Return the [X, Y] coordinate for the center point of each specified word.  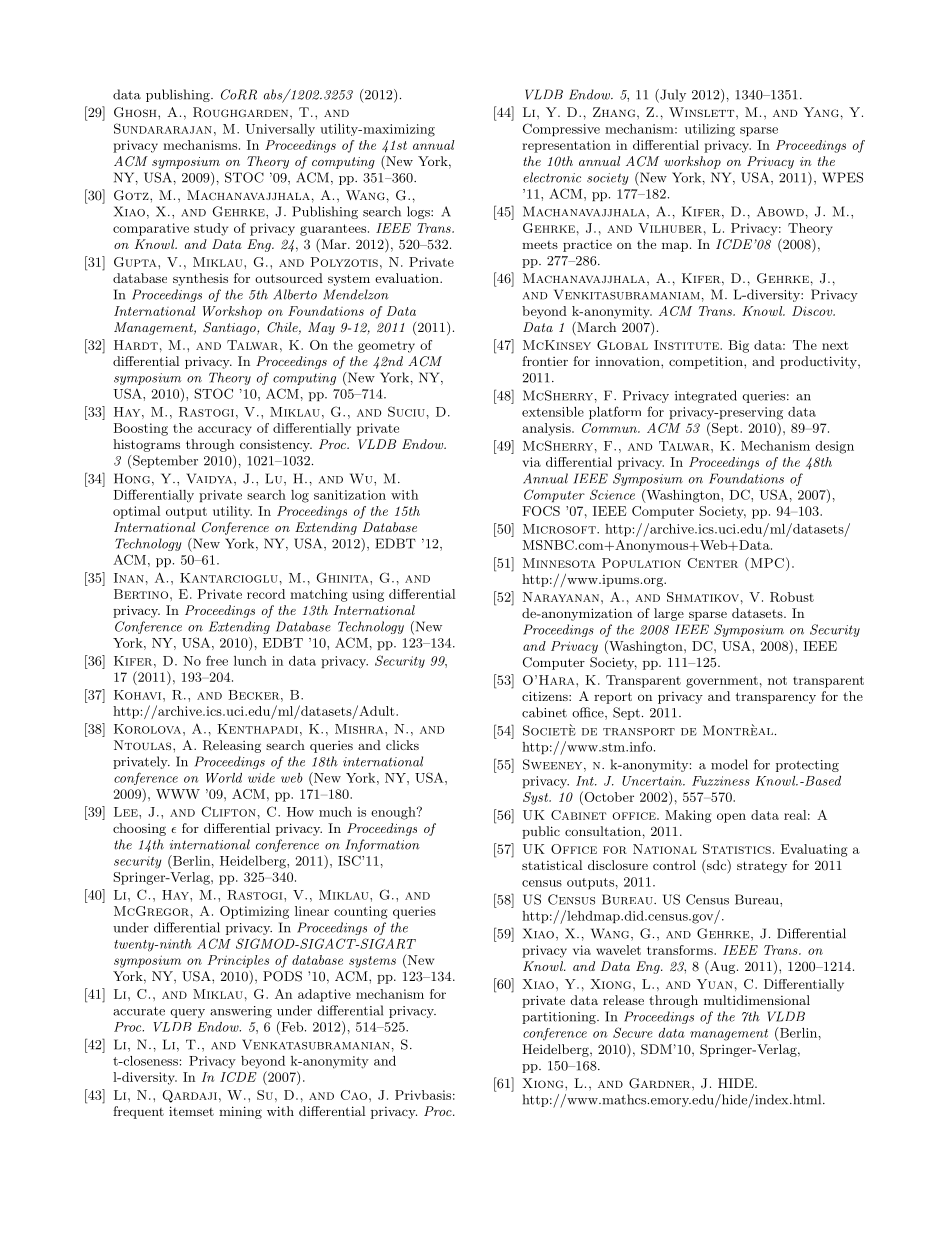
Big [739, 346]
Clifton [229, 811]
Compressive [561, 130]
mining [240, 1112]
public [541, 832]
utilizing [710, 130]
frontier [545, 361]
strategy [762, 867]
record [266, 594]
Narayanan [562, 597]
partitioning [560, 1018]
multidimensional [757, 1000]
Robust [792, 597]
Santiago [230, 328]
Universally [280, 130]
